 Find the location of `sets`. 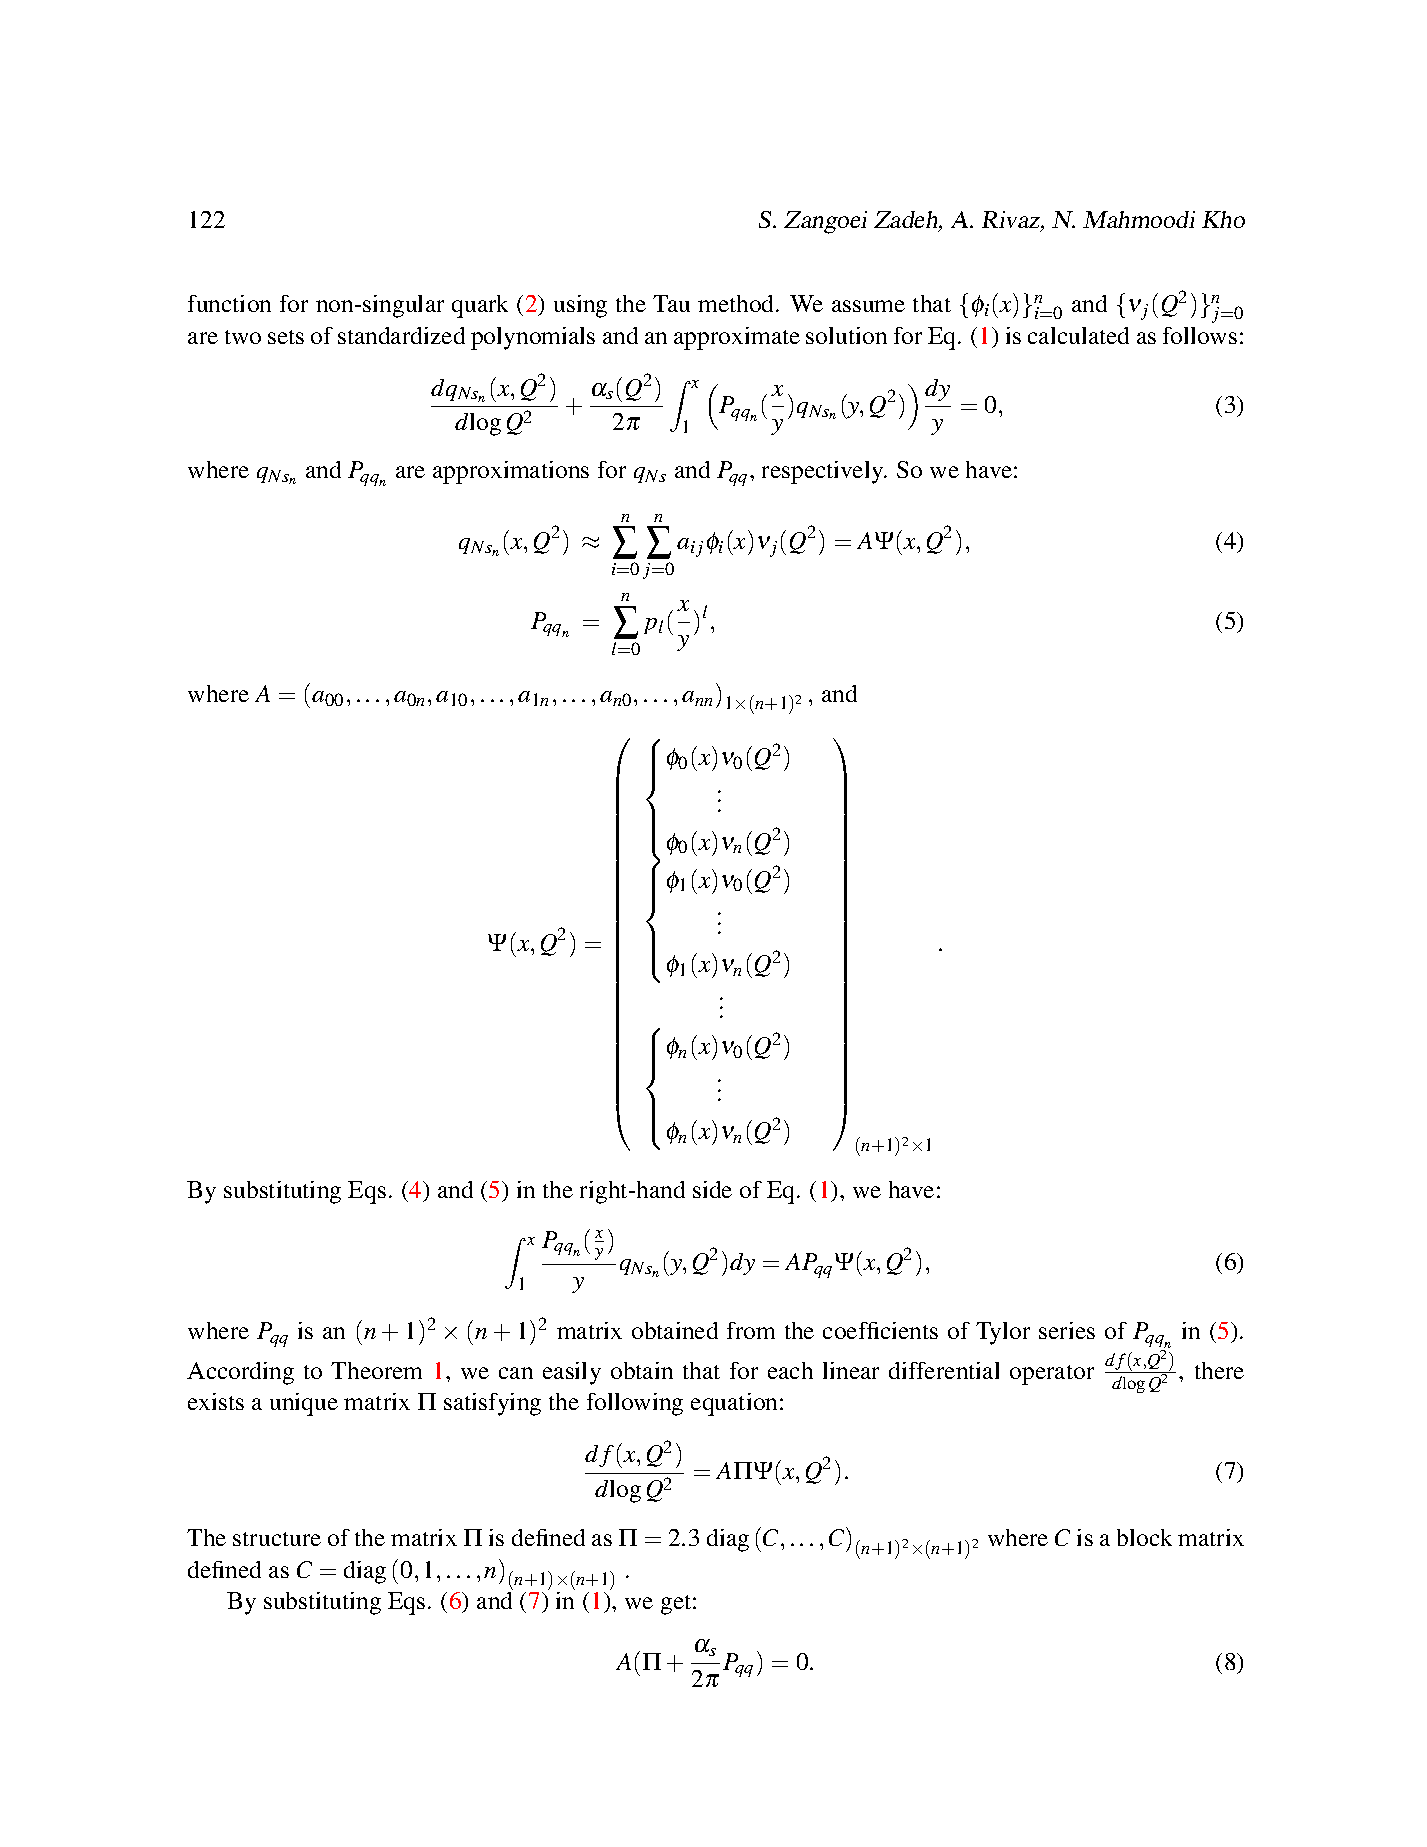

sets is located at coordinates (286, 337).
